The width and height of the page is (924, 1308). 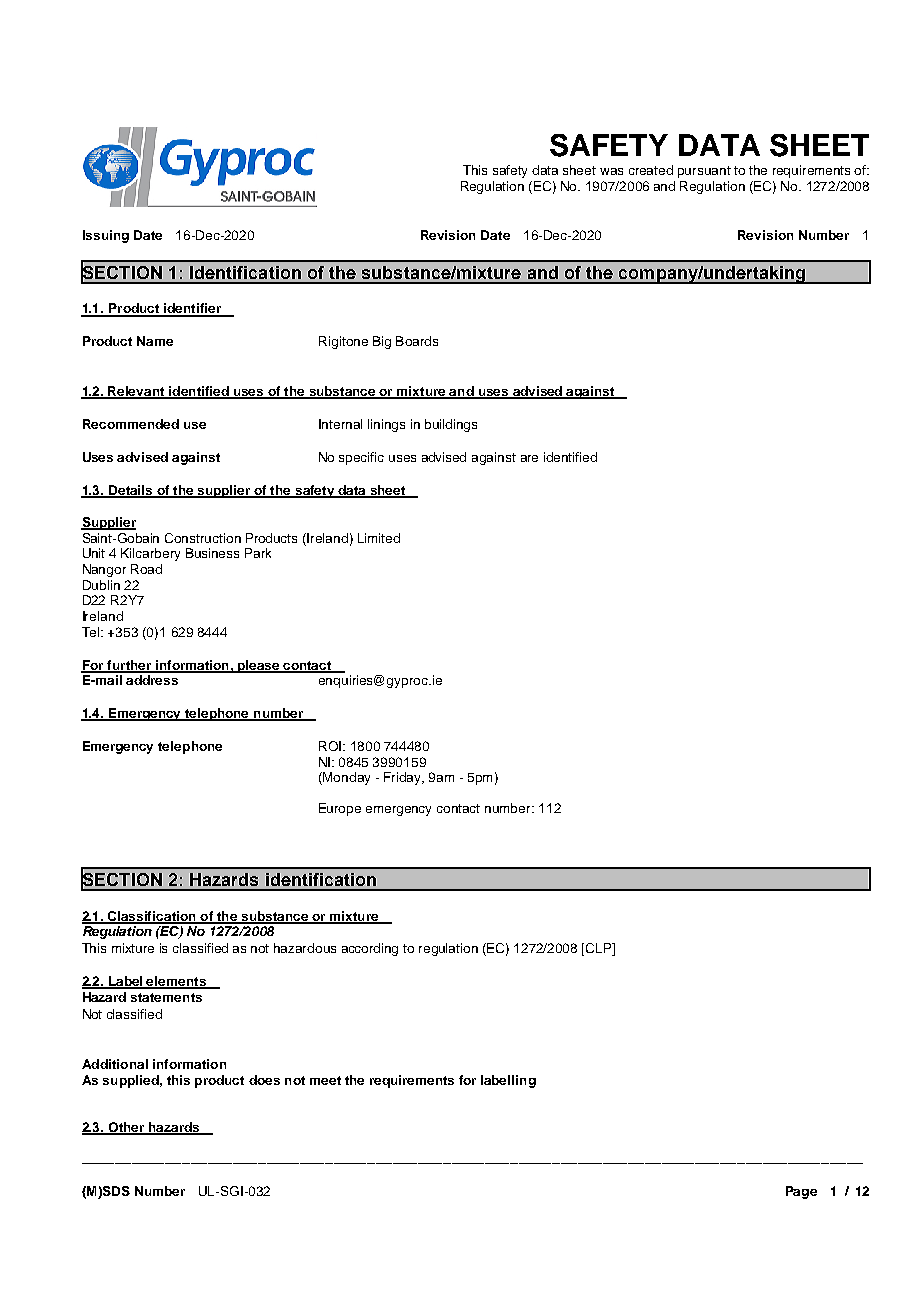 I want to click on Friday, so click(x=403, y=778).
